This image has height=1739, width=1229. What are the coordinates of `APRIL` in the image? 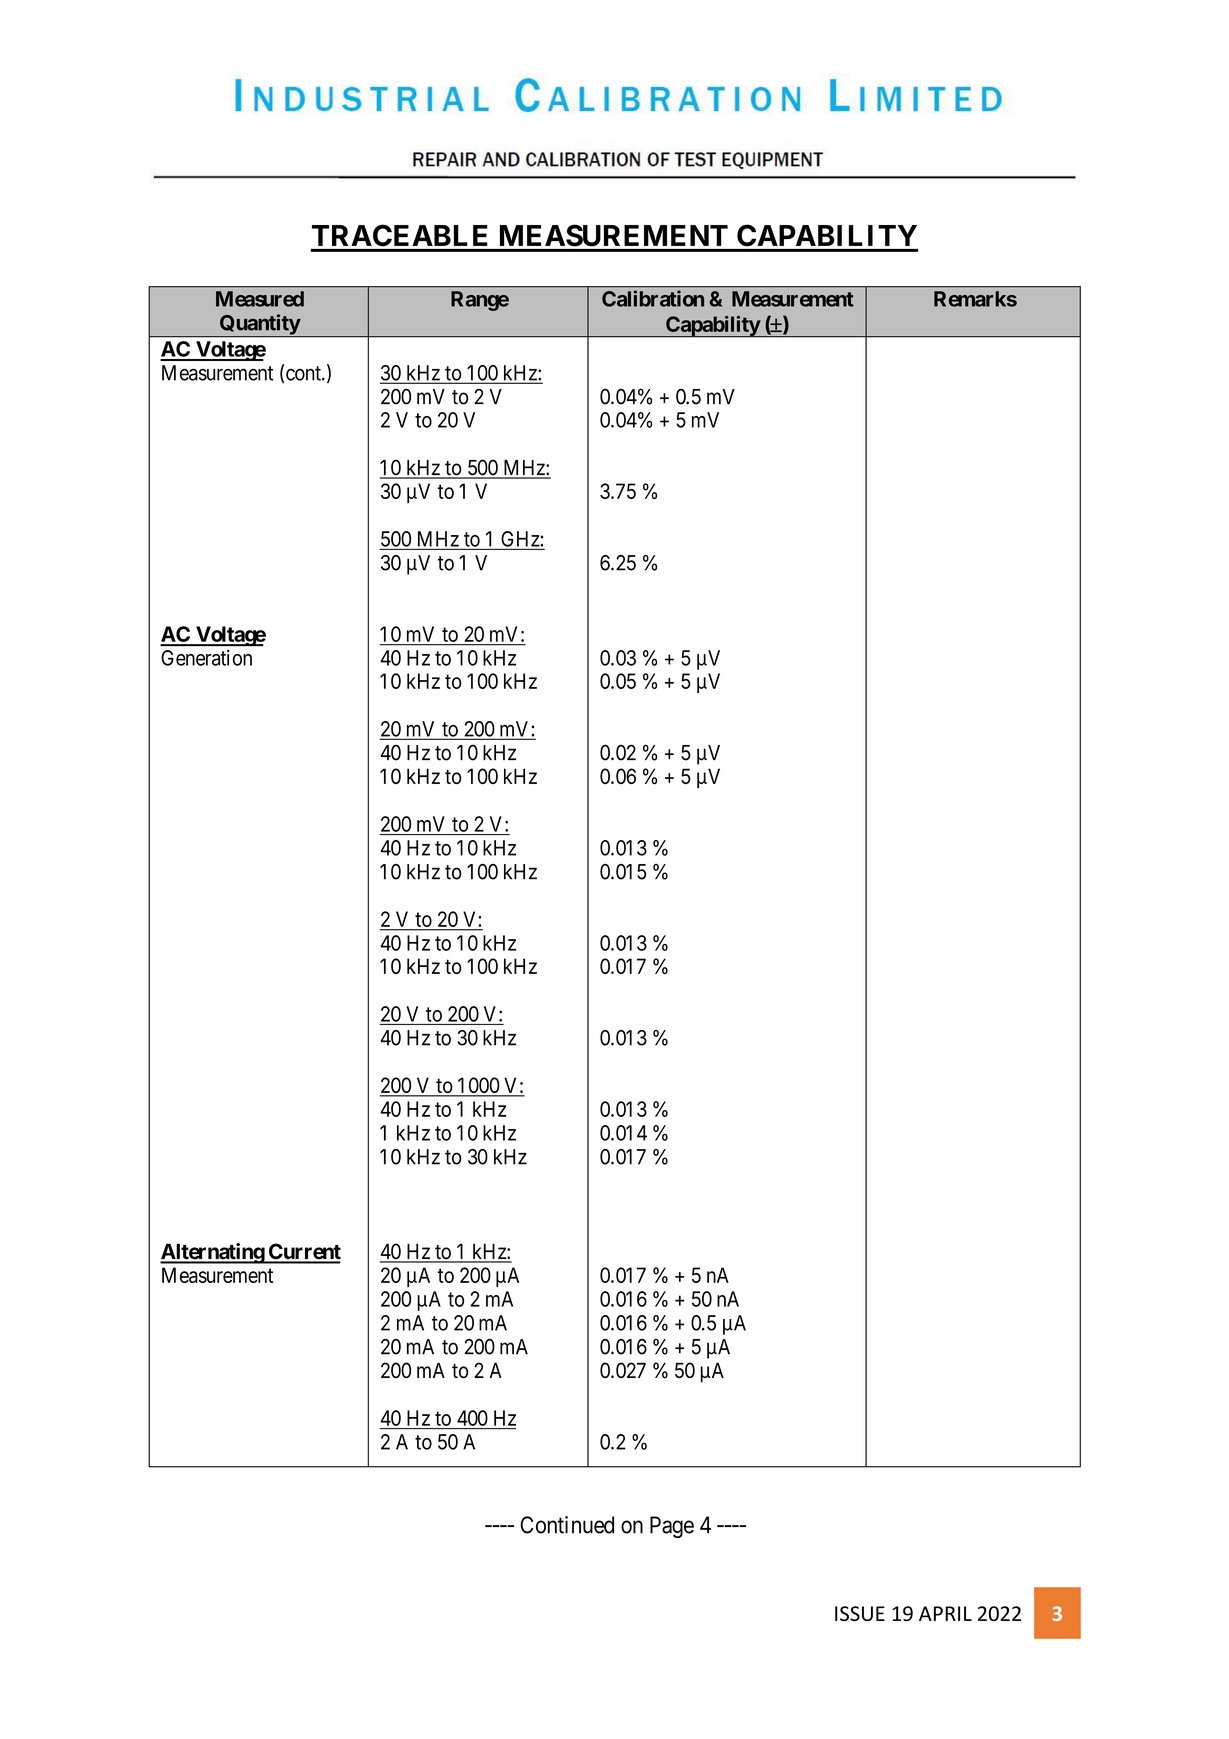 It's located at (945, 1613).
